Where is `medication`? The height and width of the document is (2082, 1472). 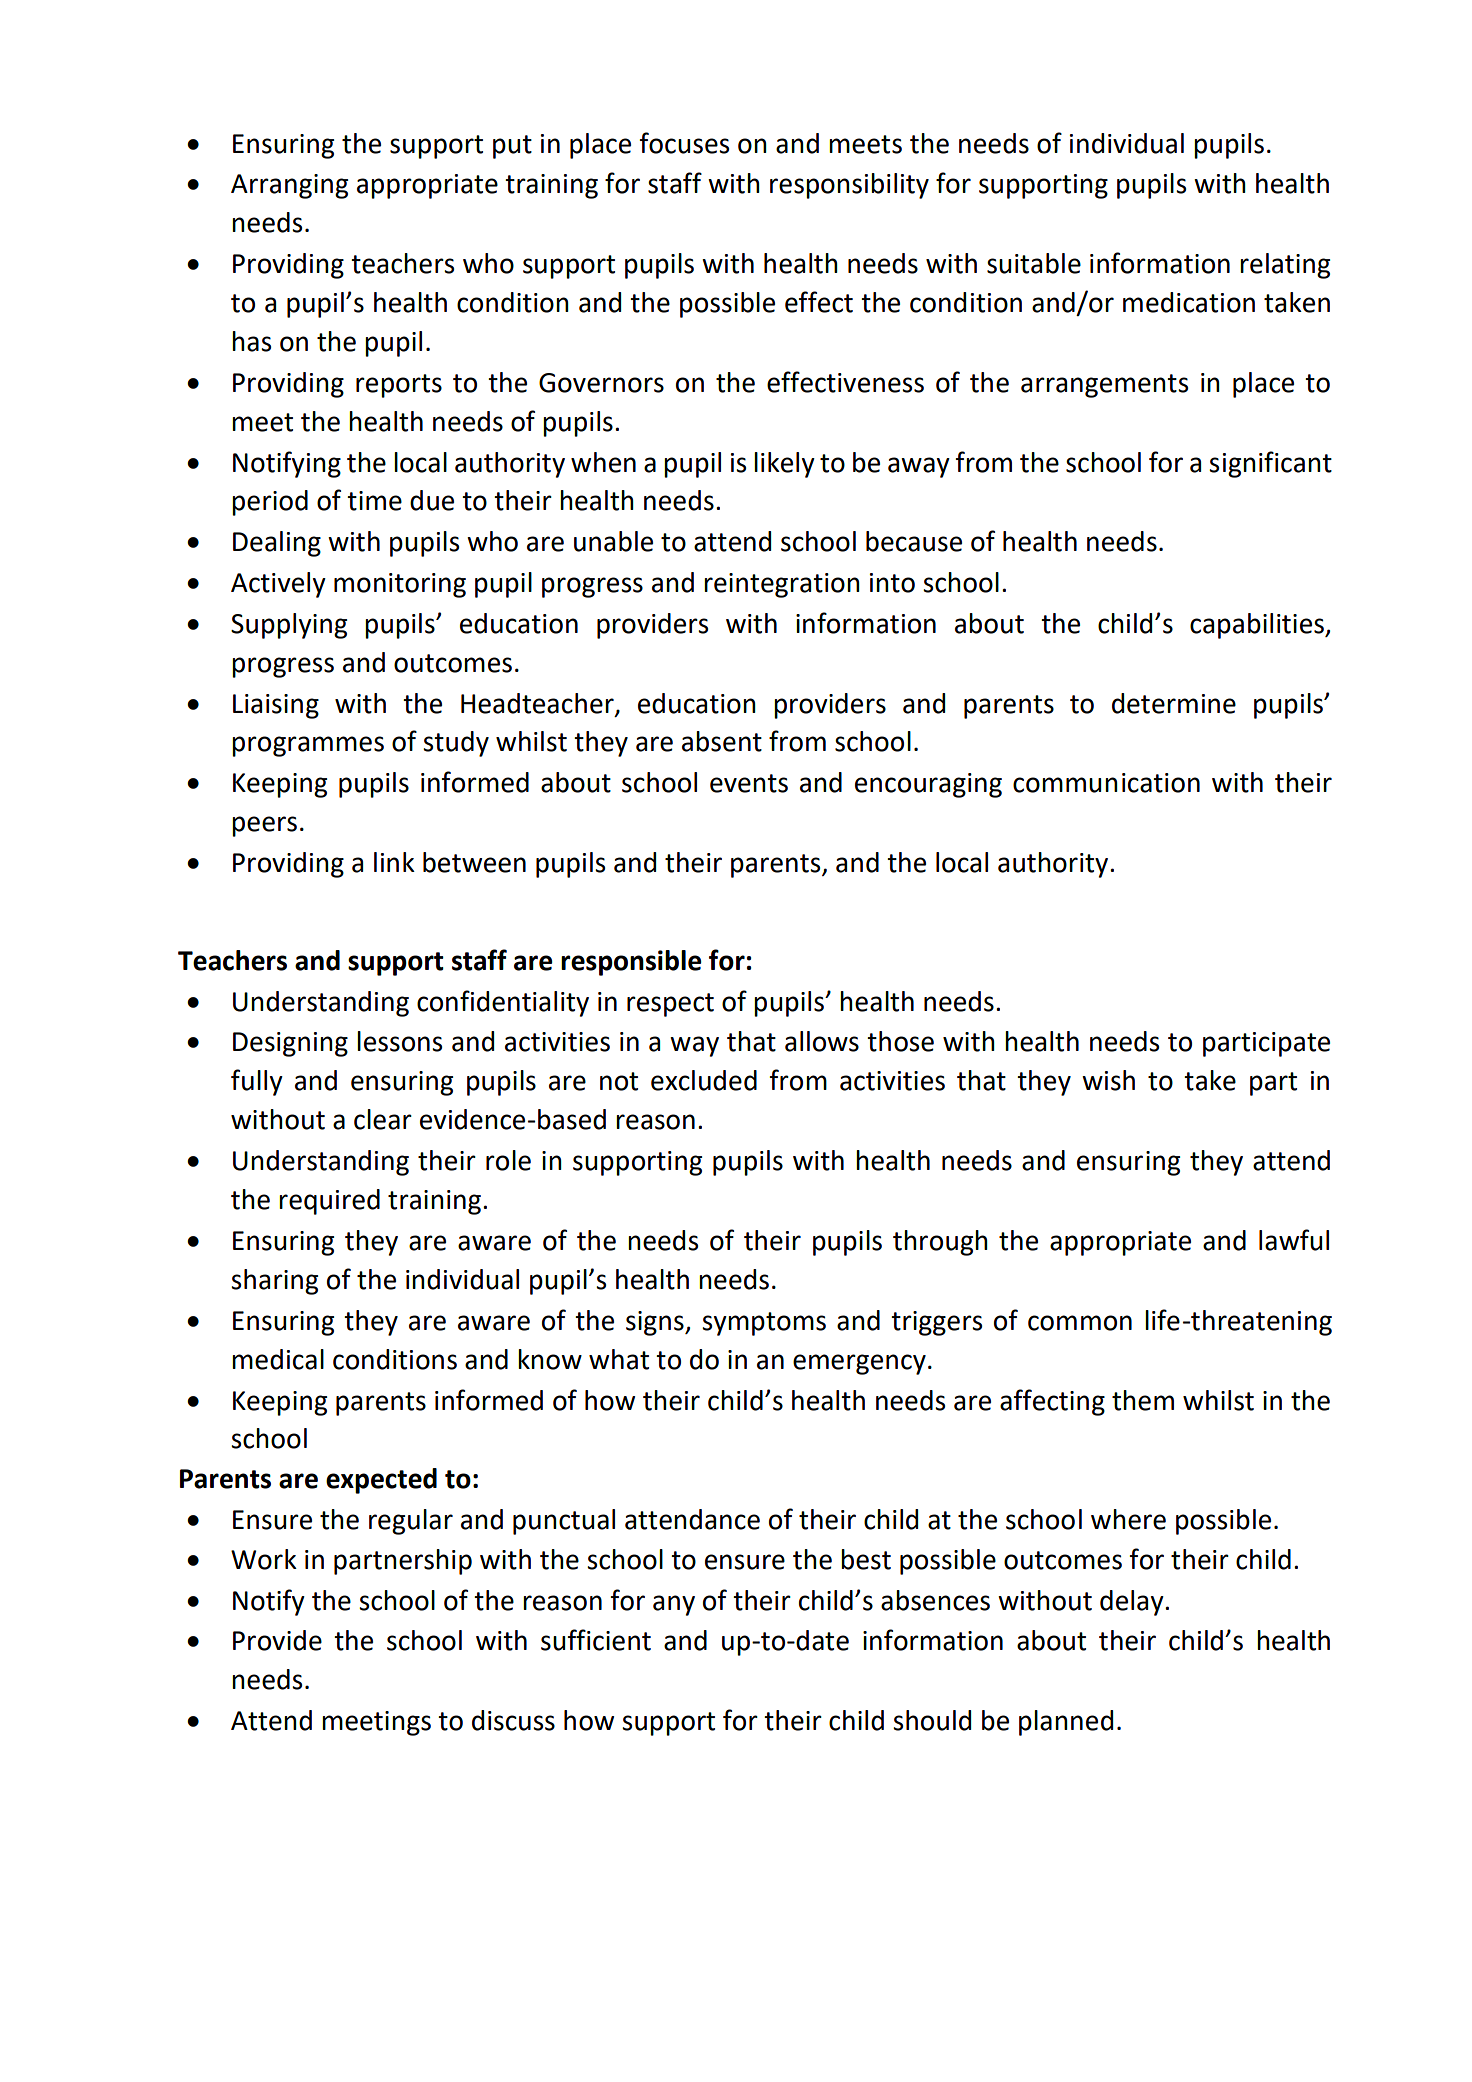 medication is located at coordinates (1189, 302).
